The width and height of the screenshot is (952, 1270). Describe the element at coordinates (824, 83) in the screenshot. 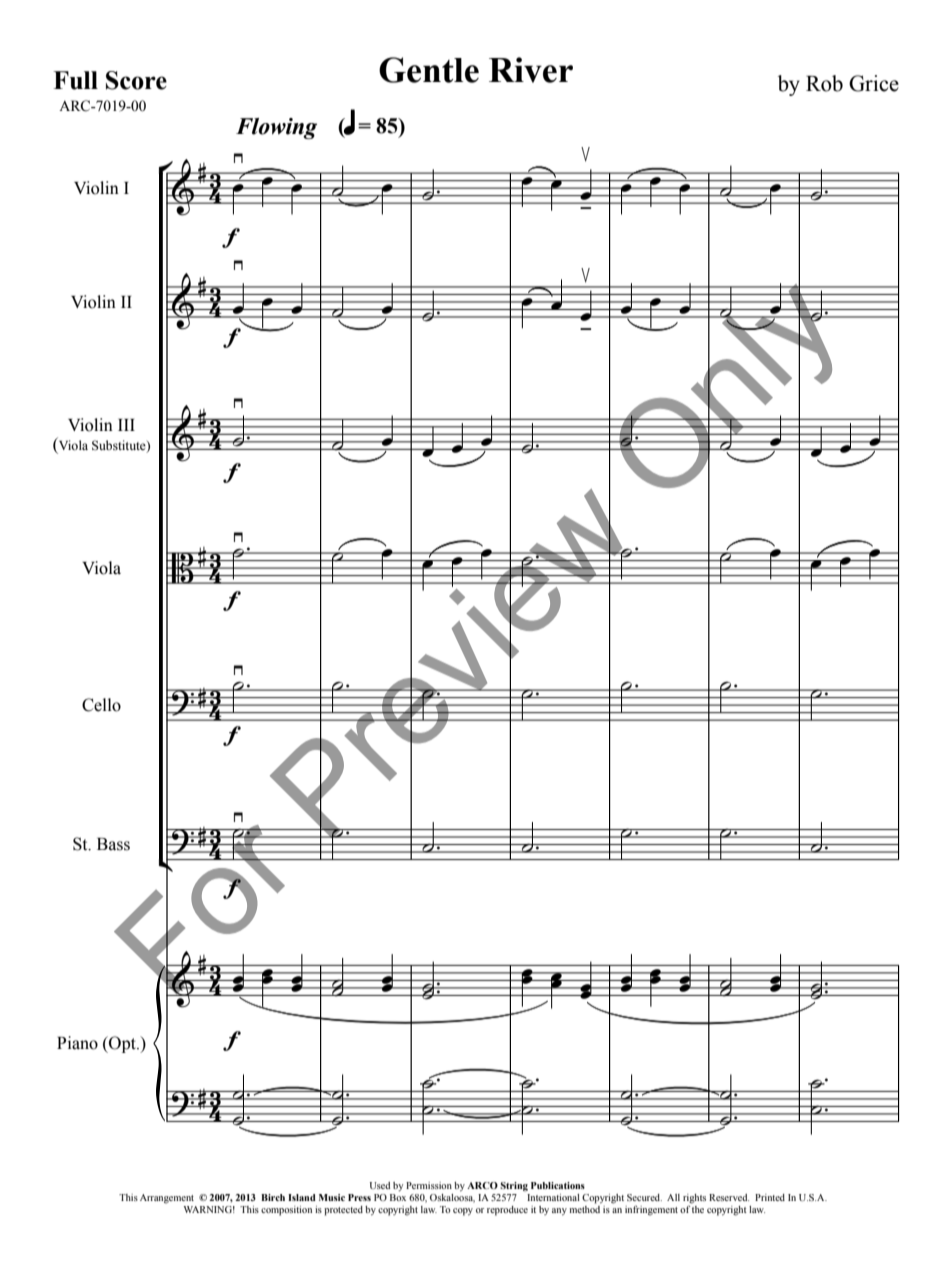

I see `Rob` at that location.
